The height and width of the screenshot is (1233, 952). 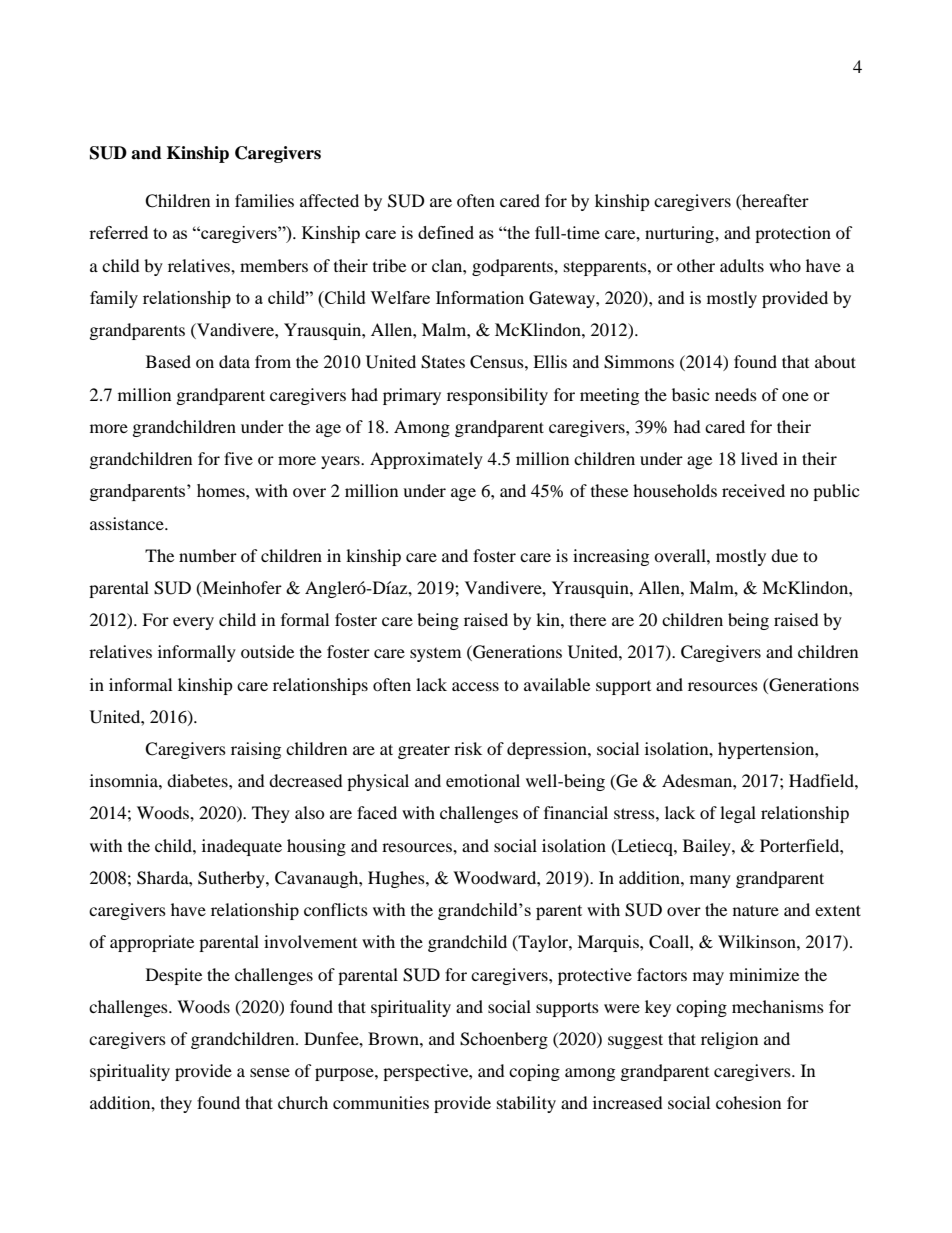 I want to click on Hughes, so click(x=397, y=879).
